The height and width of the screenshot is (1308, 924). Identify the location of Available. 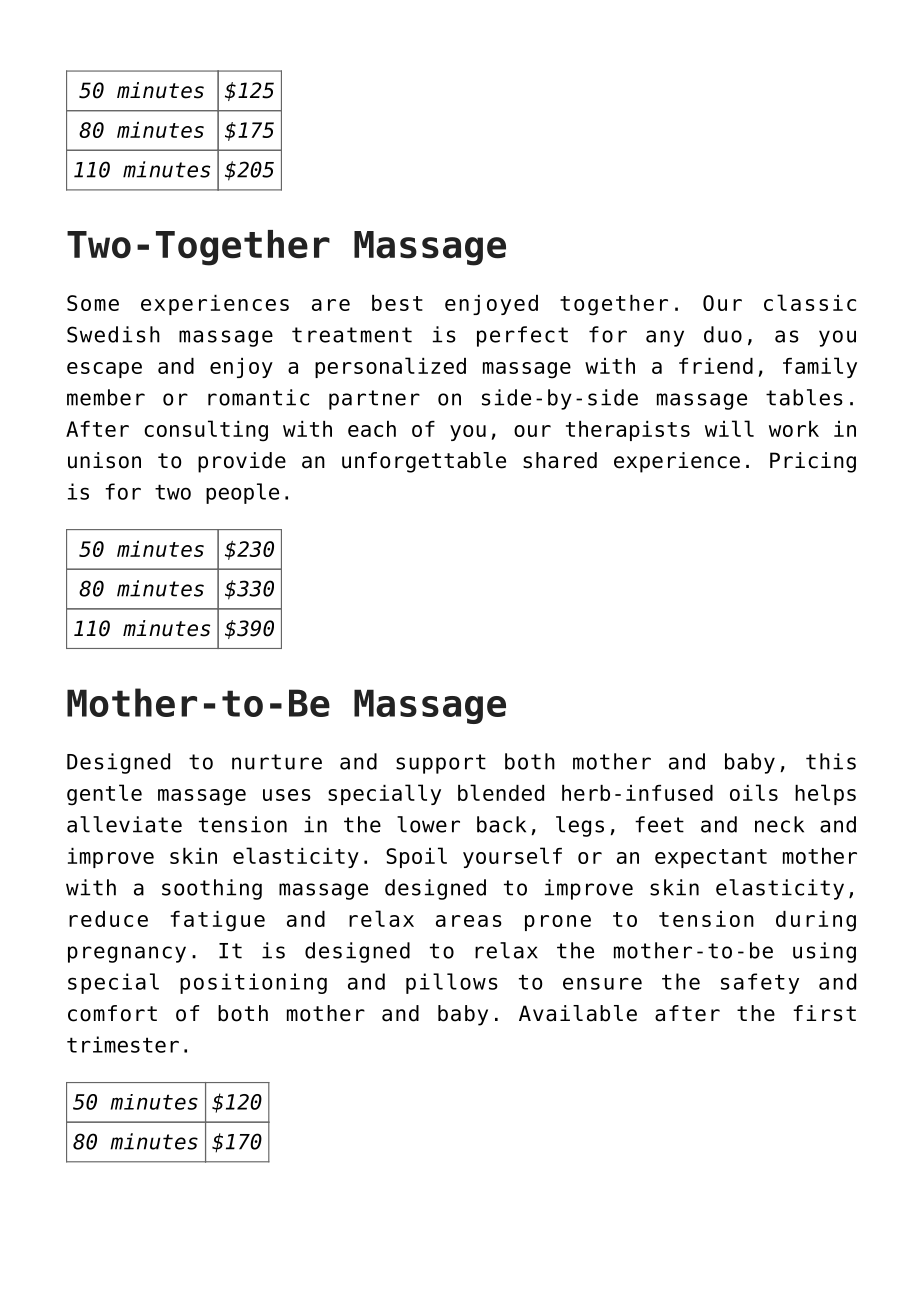
(578, 1013).
